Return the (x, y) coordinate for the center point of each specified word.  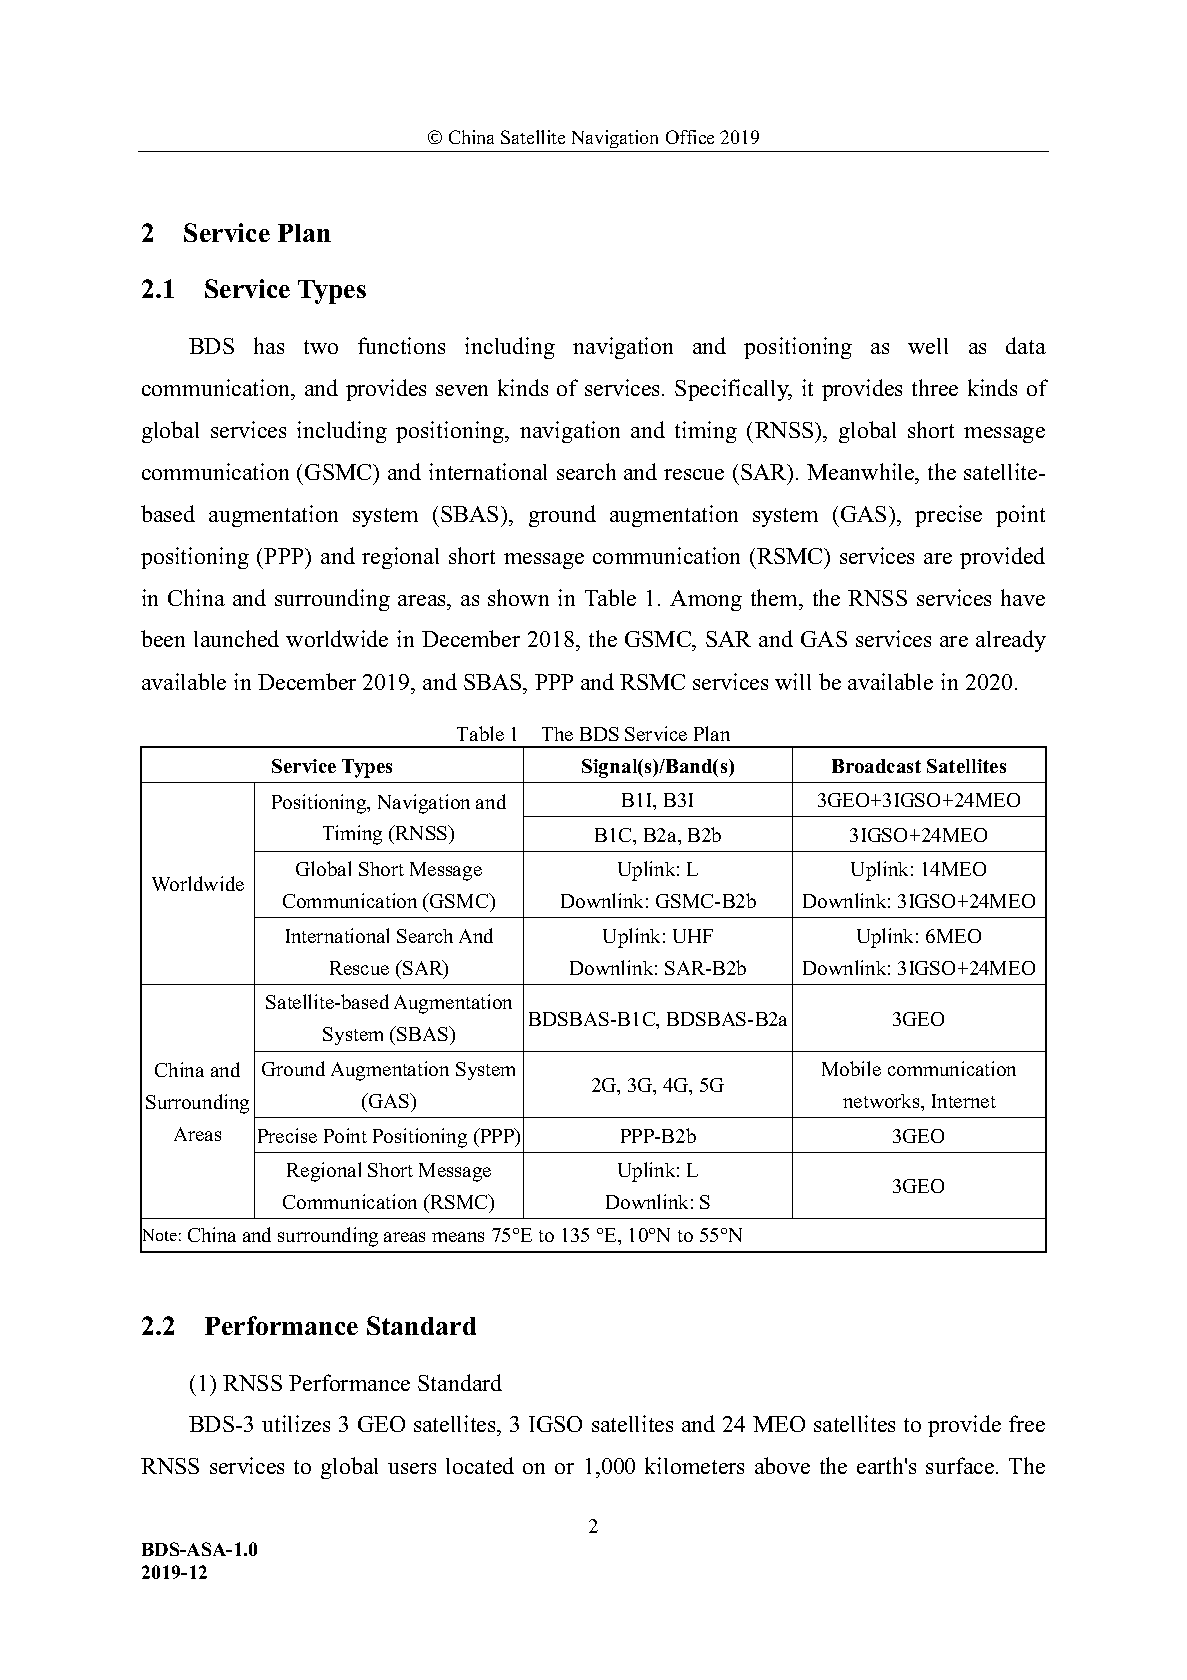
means (458, 1237)
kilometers (694, 1465)
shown (518, 597)
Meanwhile (862, 471)
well (928, 346)
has (269, 345)
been (163, 638)
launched (236, 638)
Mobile (851, 1068)
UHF (693, 936)
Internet (964, 1101)
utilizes (296, 1423)
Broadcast (876, 766)
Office (690, 137)
